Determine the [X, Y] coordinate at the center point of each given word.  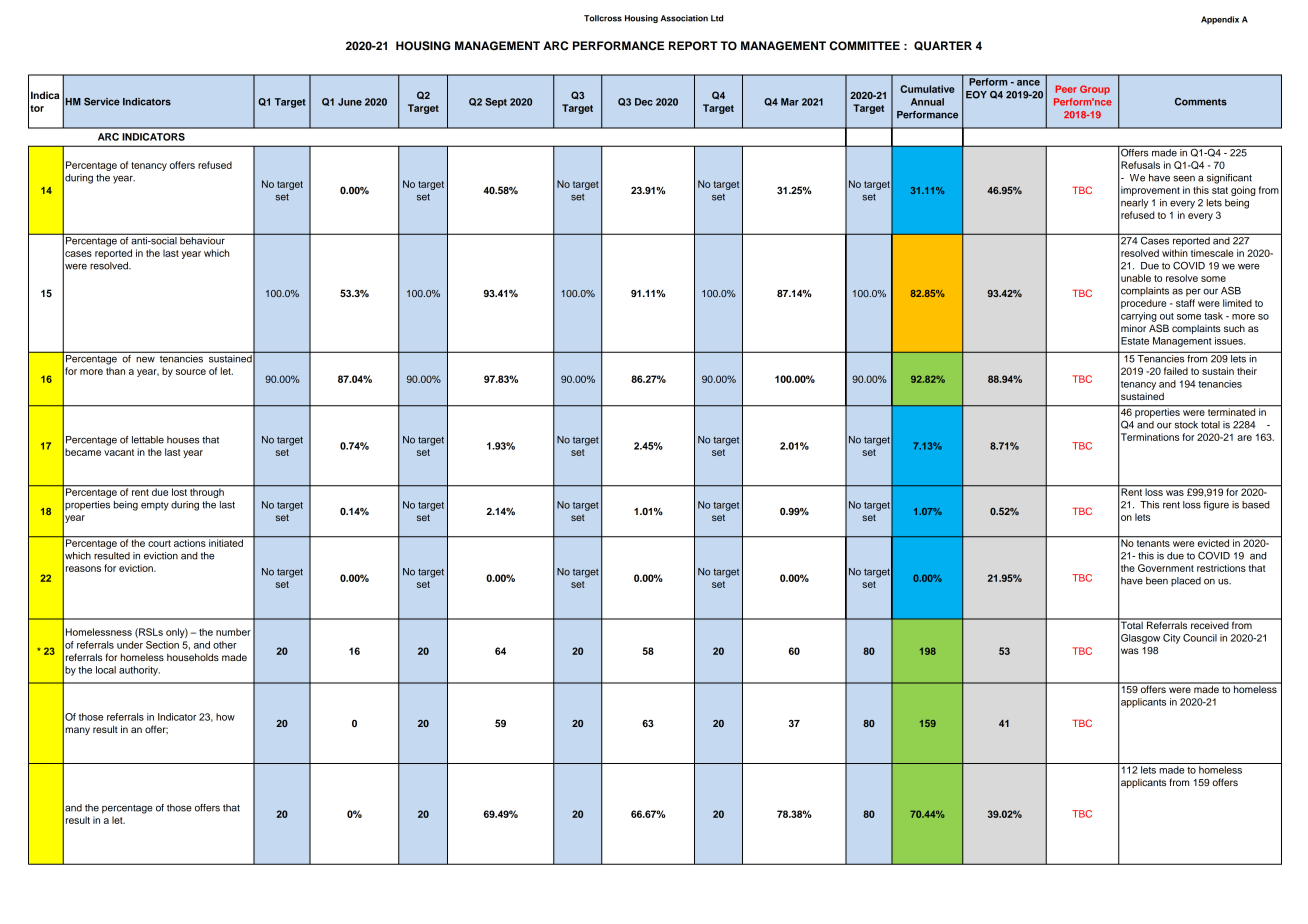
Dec [644, 102]
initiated [226, 542]
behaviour [202, 241]
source [191, 372]
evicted [1214, 542]
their [1247, 371]
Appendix [1220, 20]
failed [1176, 371]
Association [684, 18]
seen [1184, 179]
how [225, 717]
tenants [1153, 542]
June [350, 102]
